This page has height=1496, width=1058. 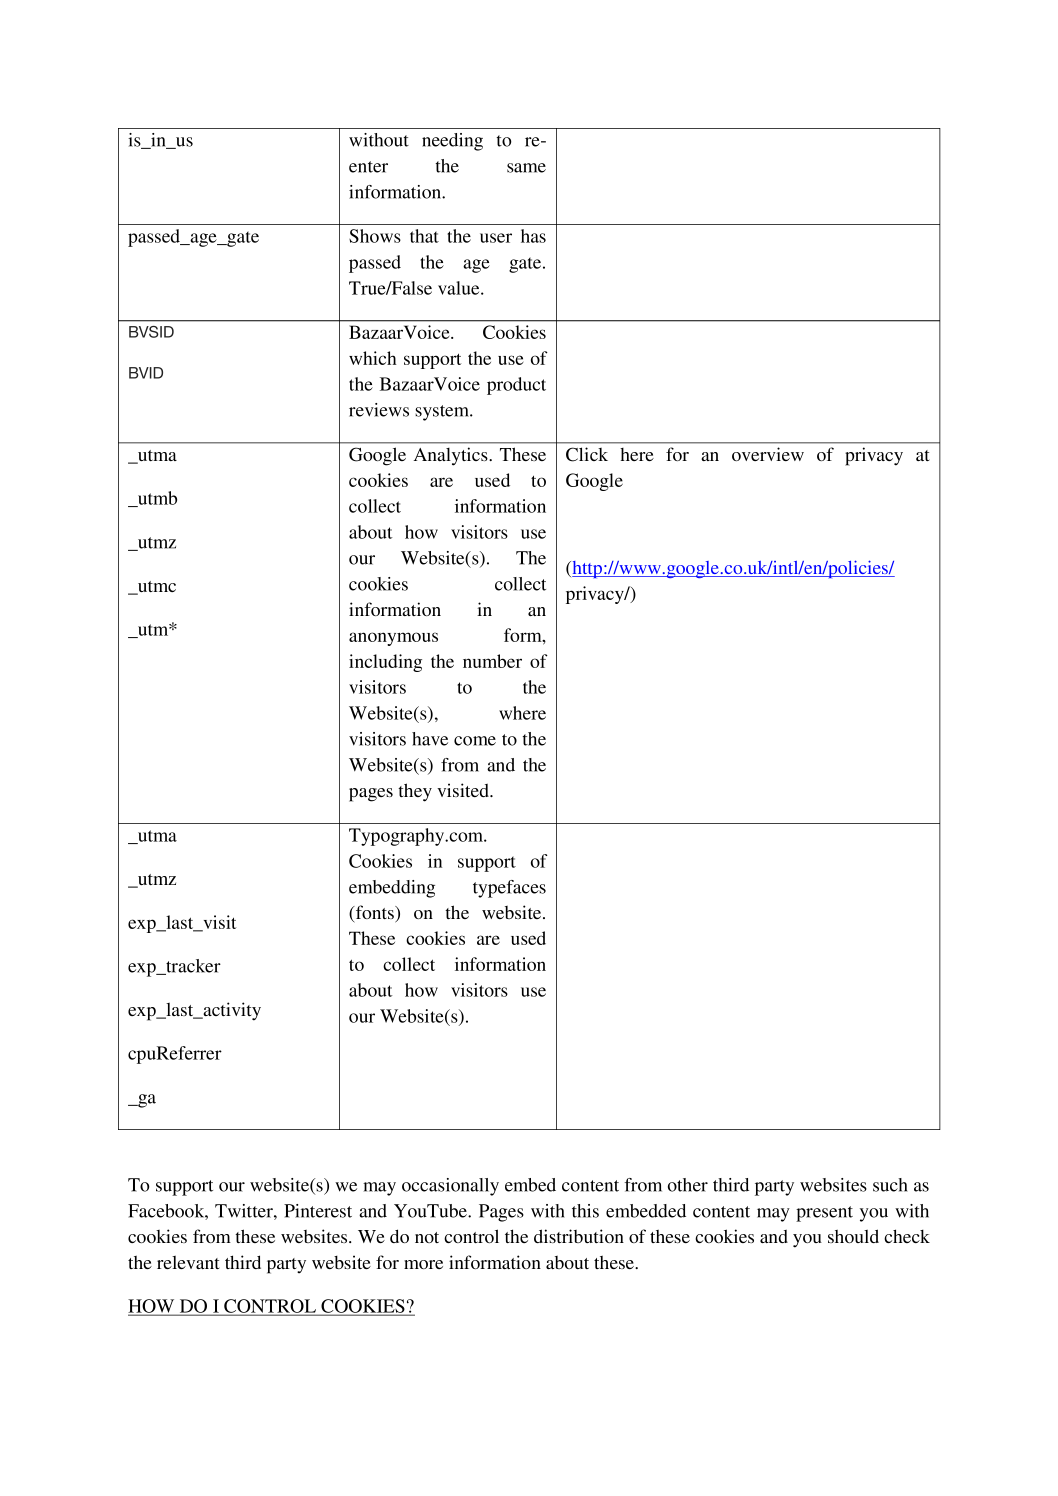 What do you see at coordinates (587, 454) in the page?
I see `Click` at bounding box center [587, 454].
